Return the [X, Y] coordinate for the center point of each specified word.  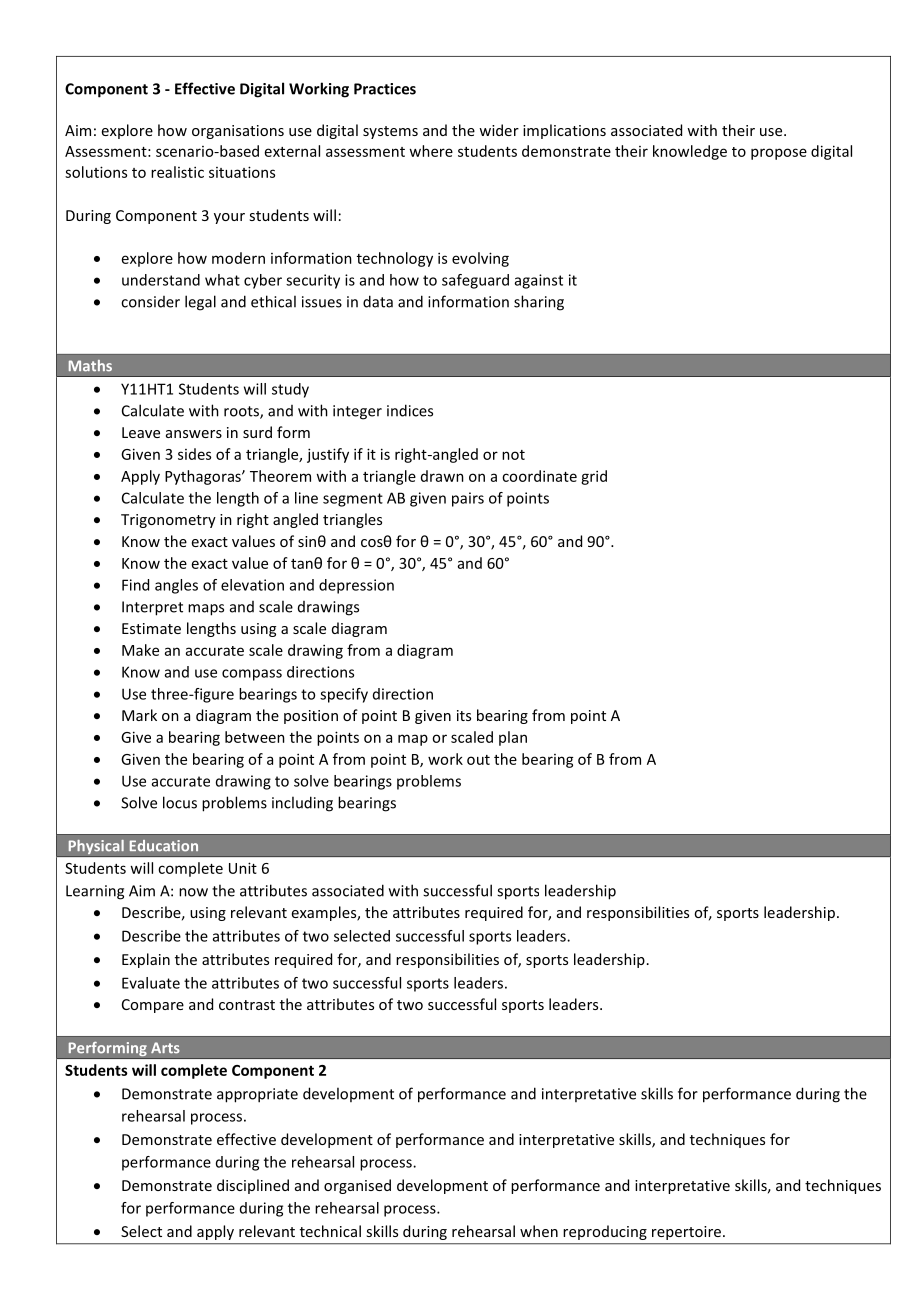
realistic [177, 172]
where [431, 151]
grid [594, 477]
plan [513, 738]
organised [357, 1186]
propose [779, 154]
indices [410, 410]
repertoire [686, 1233]
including [302, 804]
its [464, 715]
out [478, 760]
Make [140, 650]
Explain [146, 960]
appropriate [257, 1095]
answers [194, 434]
